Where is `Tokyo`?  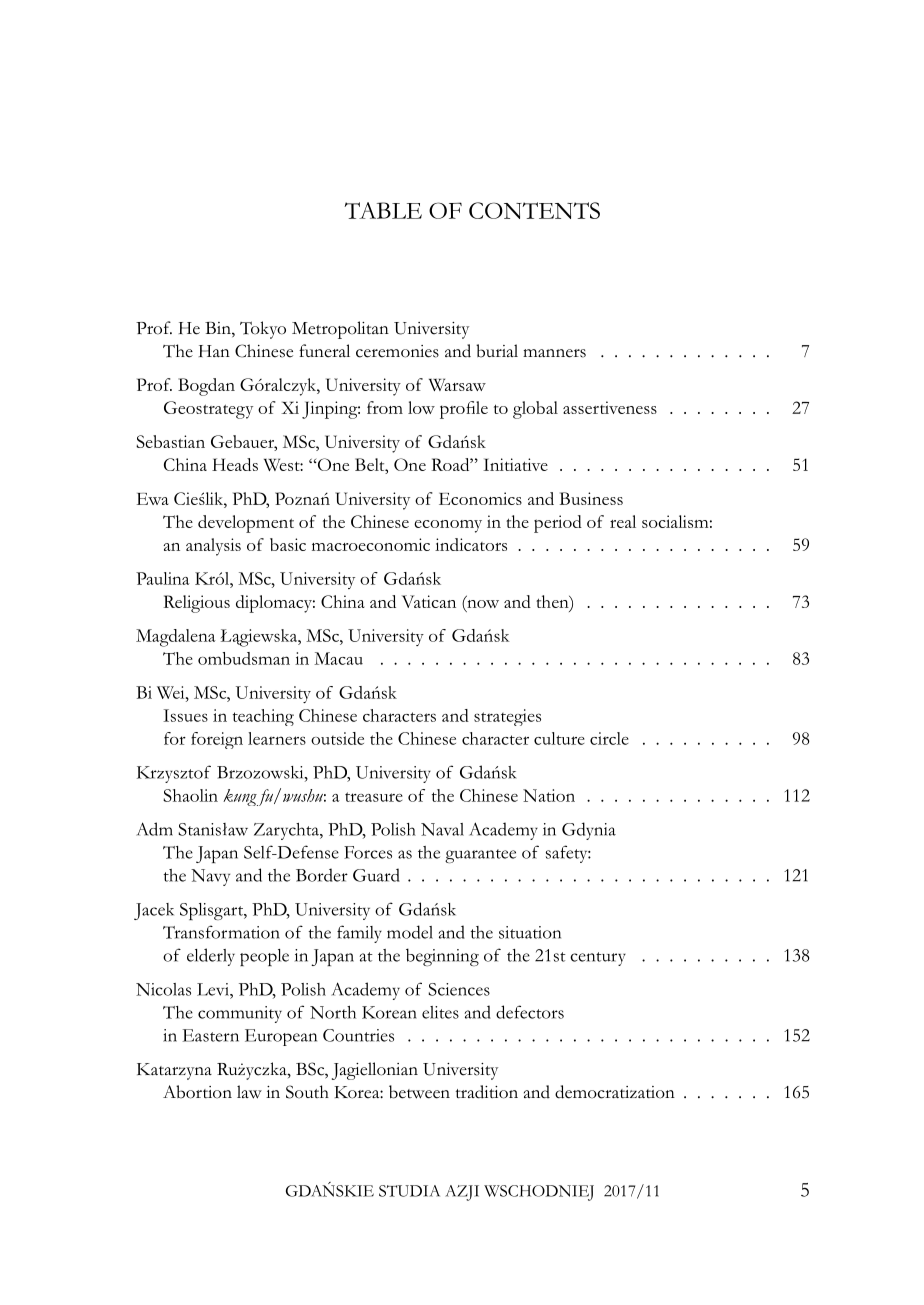 Tokyo is located at coordinates (263, 330).
